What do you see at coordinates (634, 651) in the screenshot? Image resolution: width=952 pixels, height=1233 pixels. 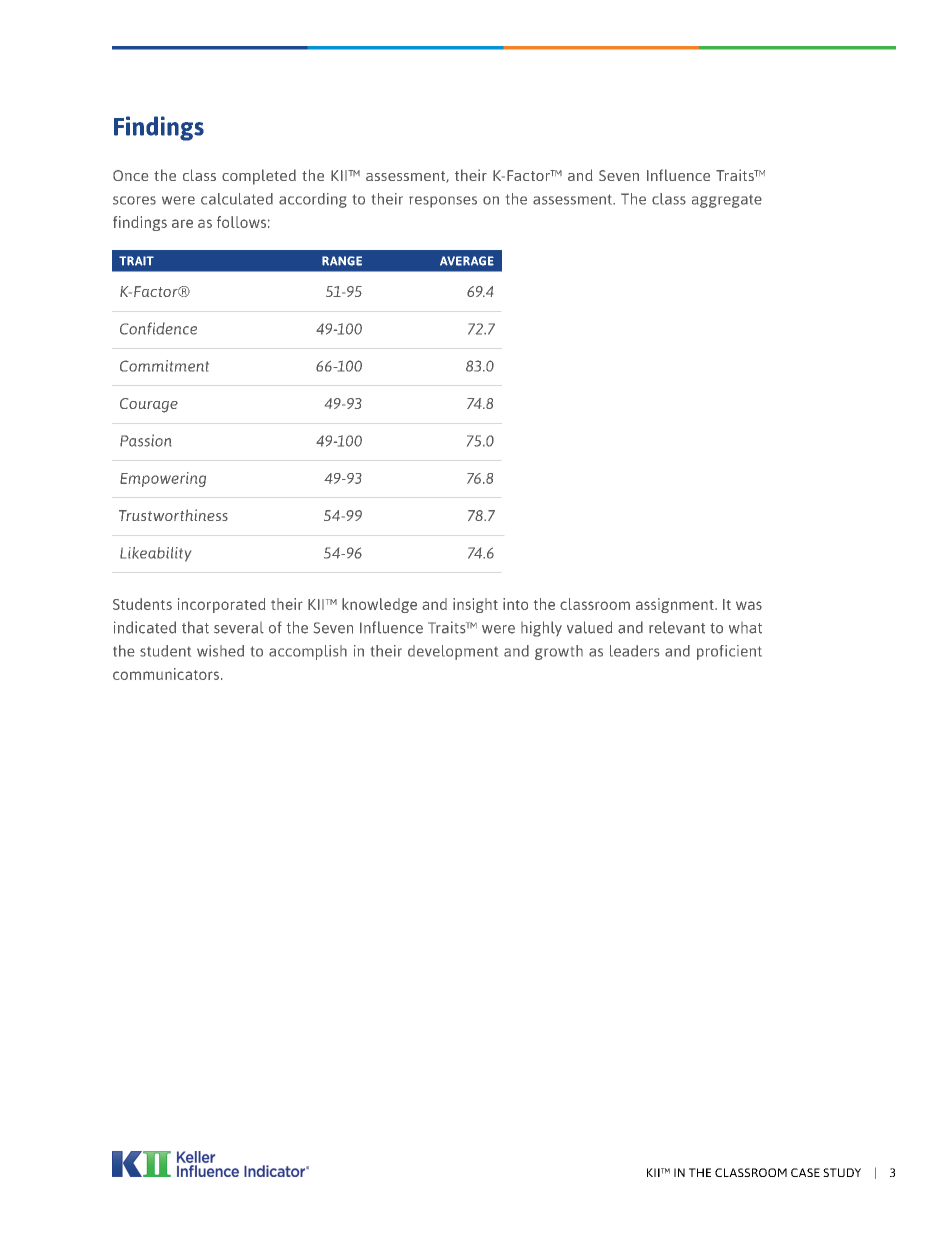 I see `leaders` at bounding box center [634, 651].
